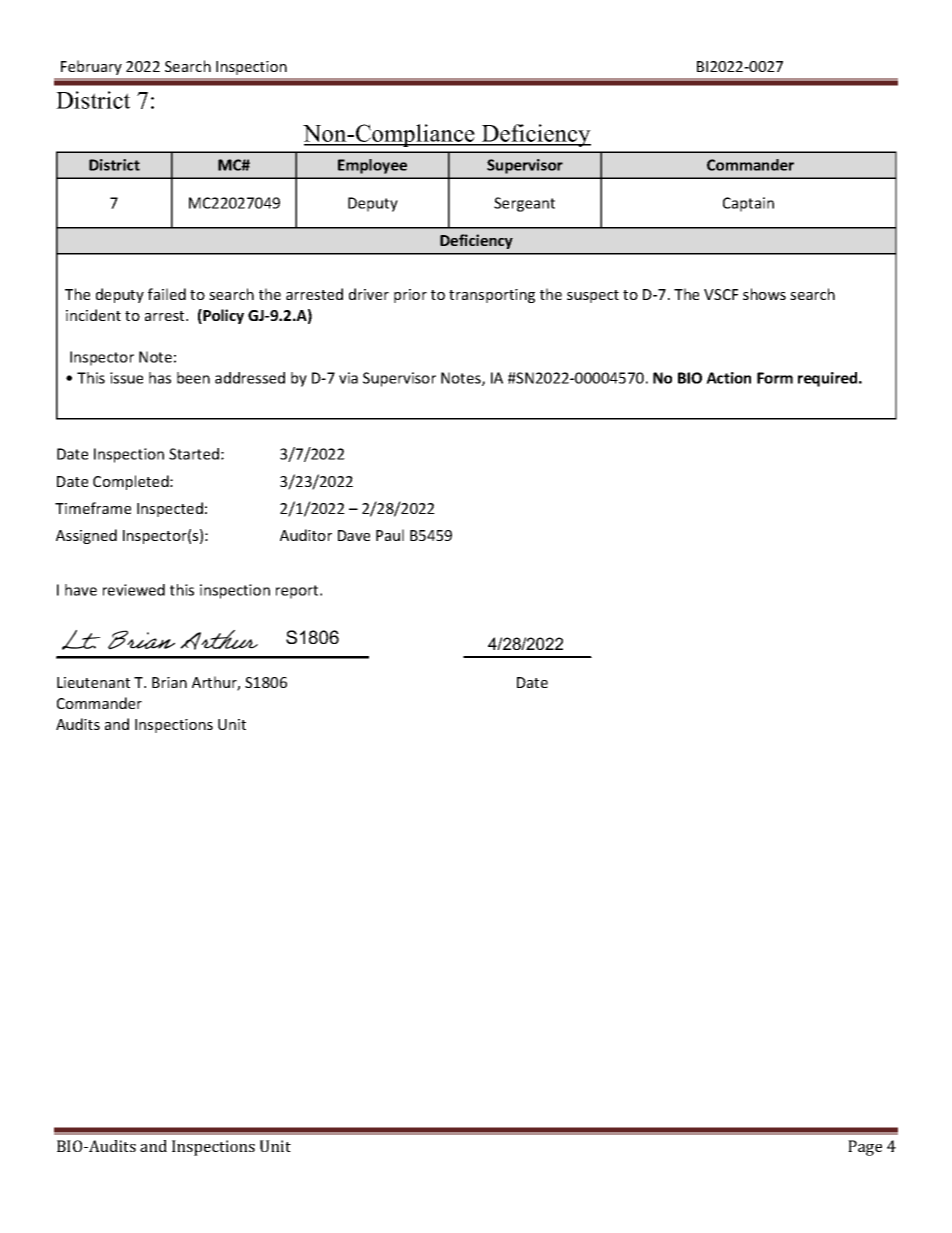 This document has height=1233, width=952. What do you see at coordinates (728, 378) in the document?
I see `Action` at bounding box center [728, 378].
